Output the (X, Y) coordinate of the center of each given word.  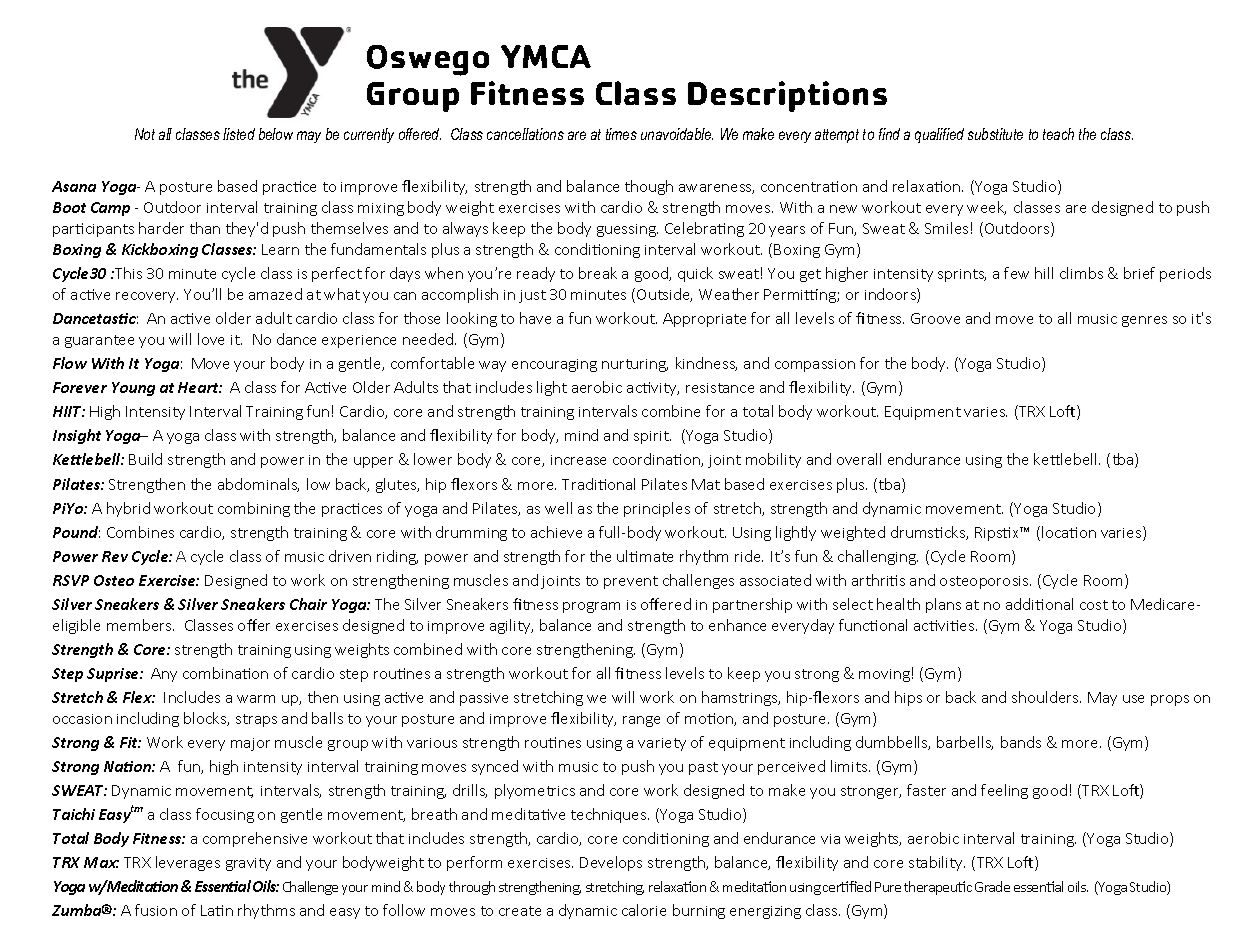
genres (1144, 321)
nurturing (635, 365)
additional (1039, 604)
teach (1058, 134)
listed (239, 134)
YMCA (546, 56)
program (591, 607)
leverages (188, 863)
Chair (308, 604)
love (211, 339)
